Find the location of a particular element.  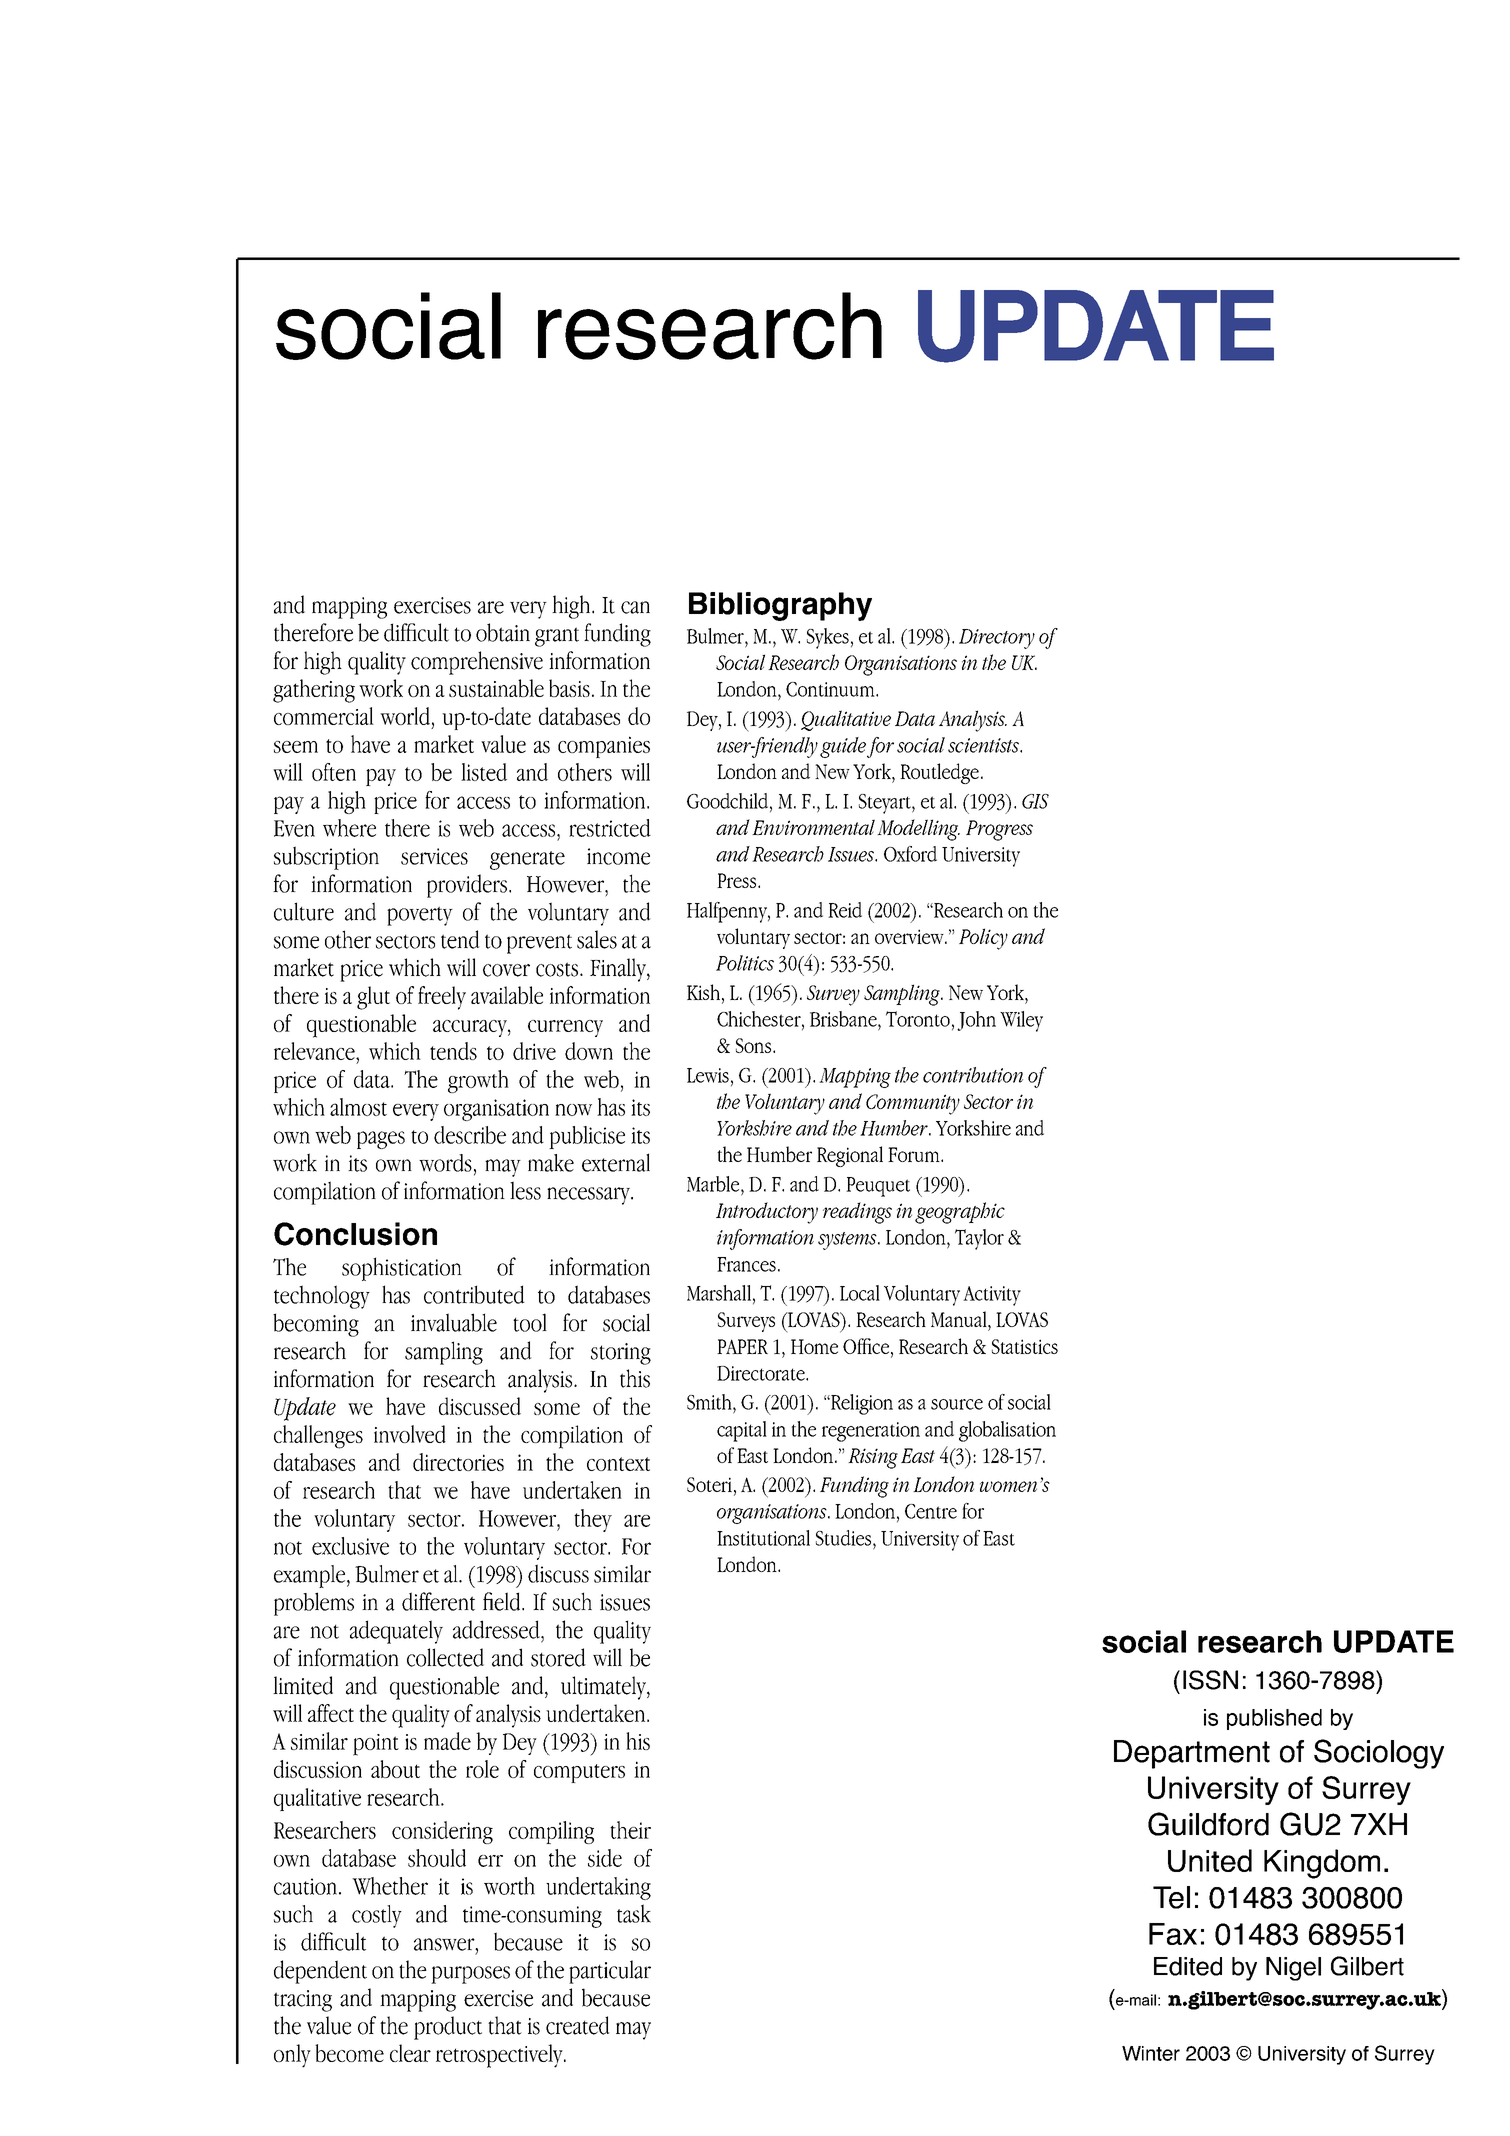

product is located at coordinates (448, 2028).
